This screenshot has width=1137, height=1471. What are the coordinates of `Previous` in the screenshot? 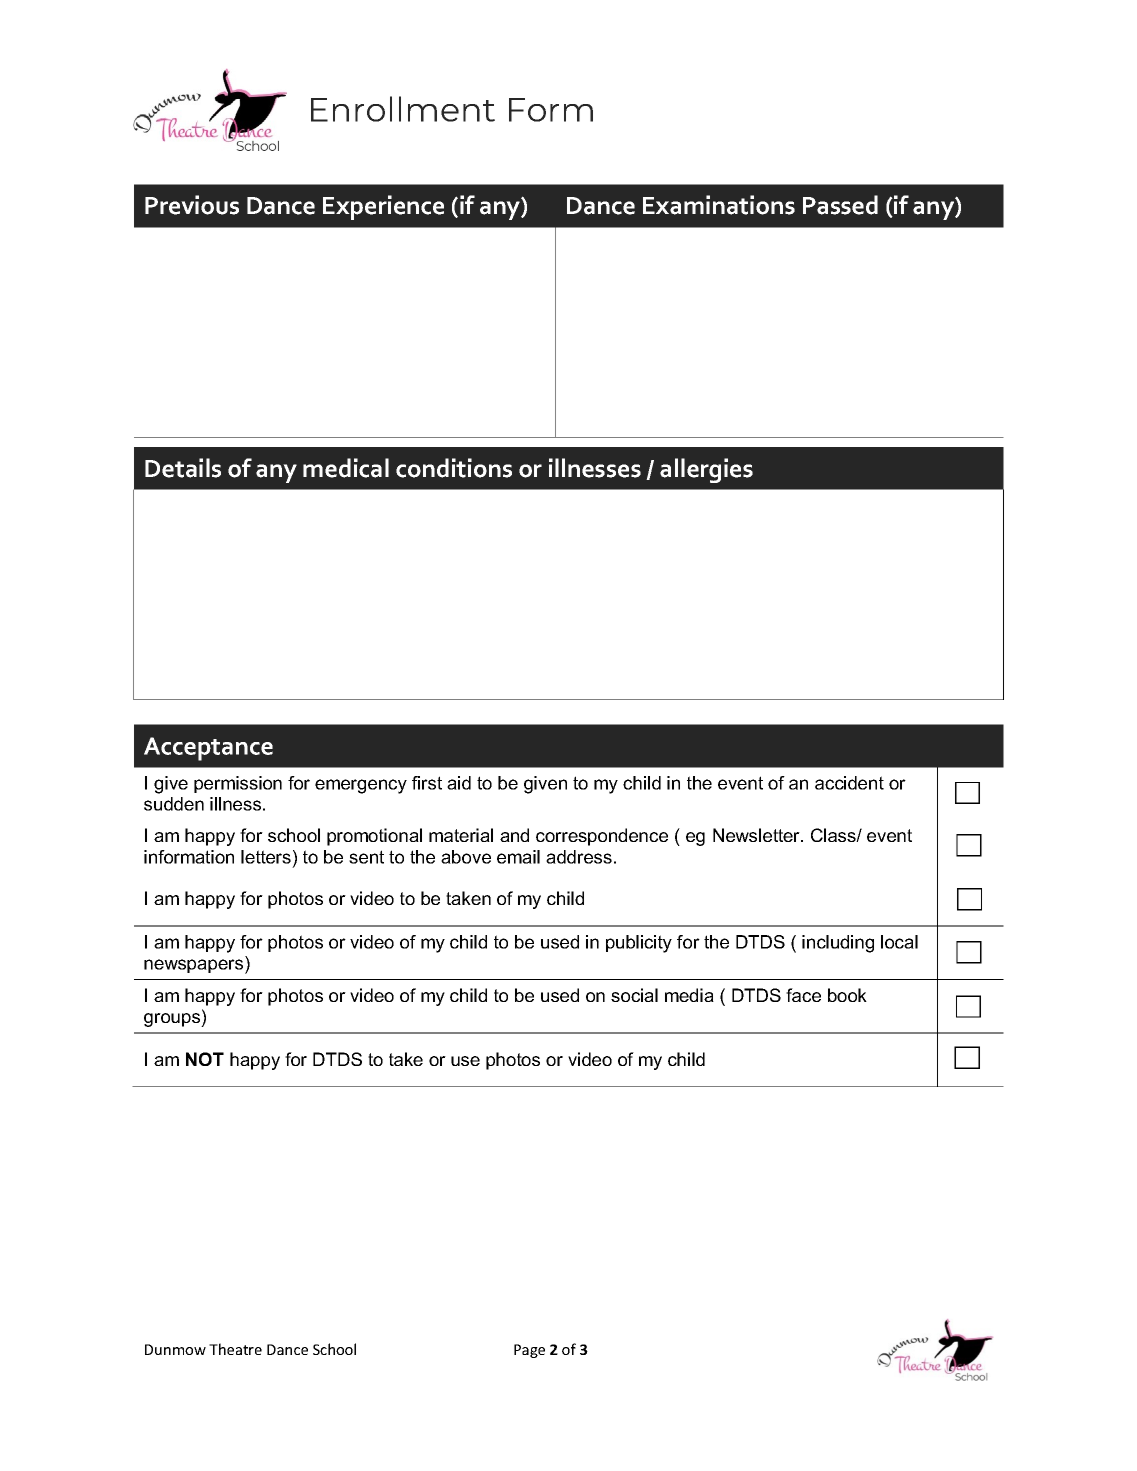 It's located at (192, 205).
